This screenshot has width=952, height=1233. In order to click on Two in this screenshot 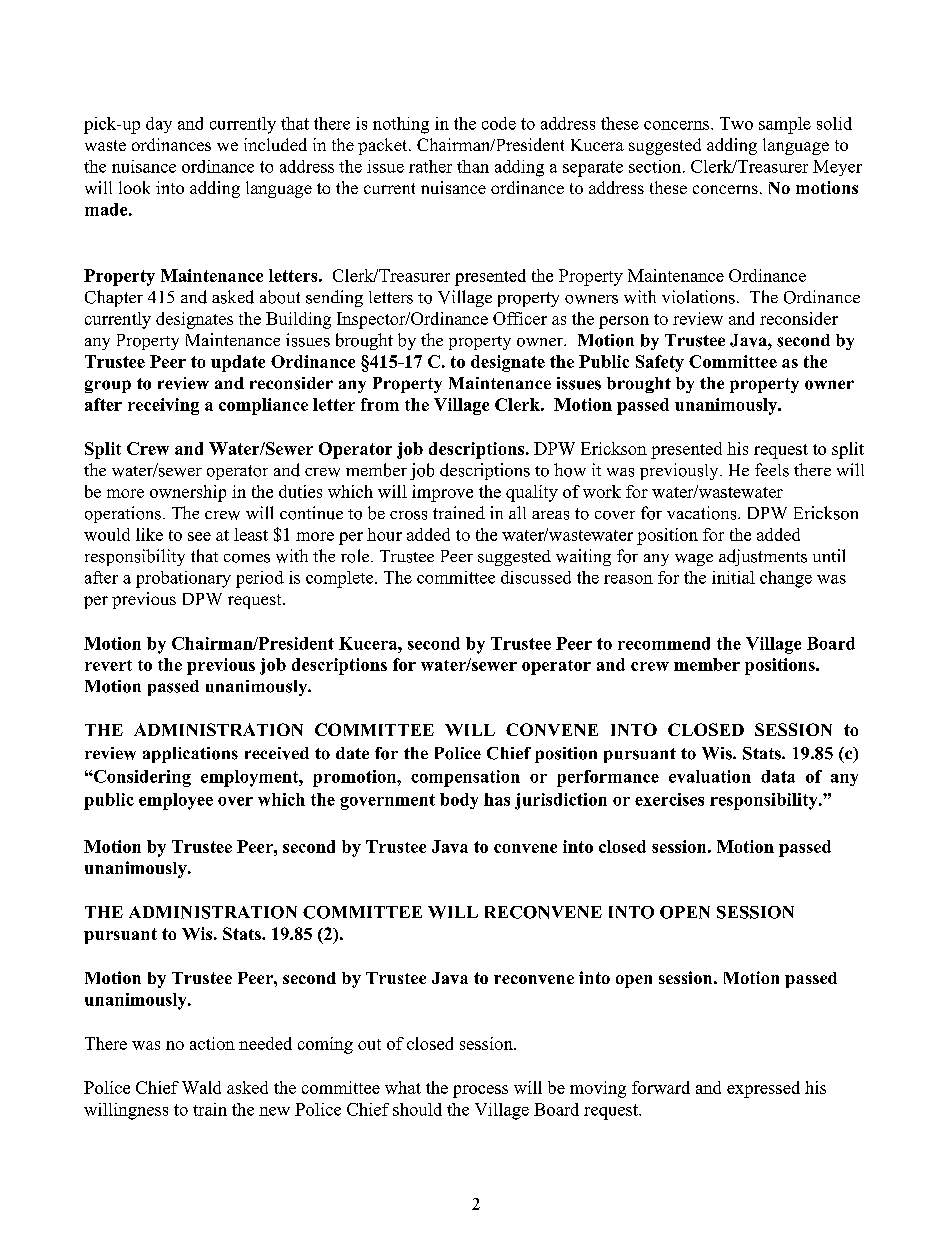, I will do `click(736, 123)`.
